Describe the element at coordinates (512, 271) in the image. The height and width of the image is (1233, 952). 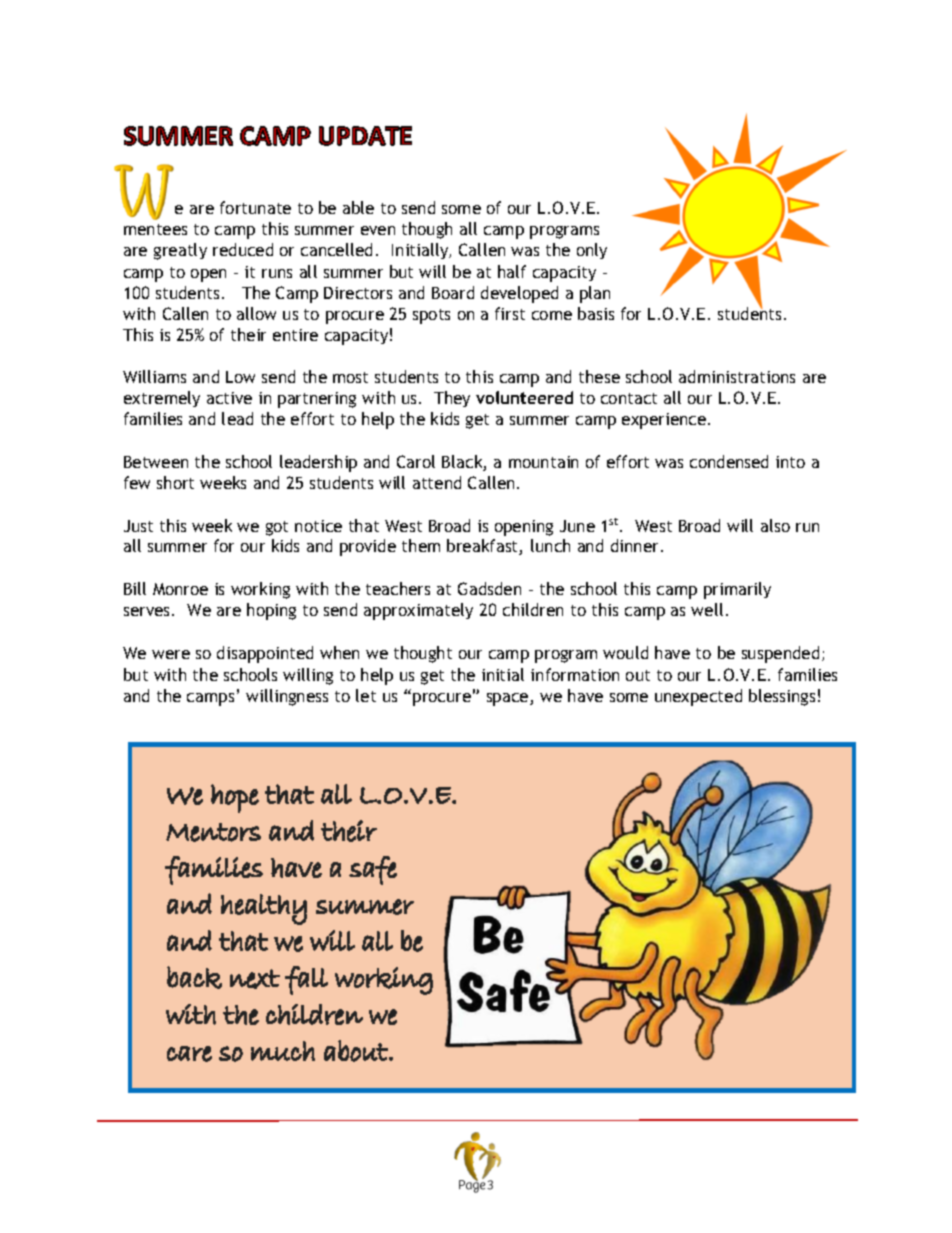
I see `half` at that location.
